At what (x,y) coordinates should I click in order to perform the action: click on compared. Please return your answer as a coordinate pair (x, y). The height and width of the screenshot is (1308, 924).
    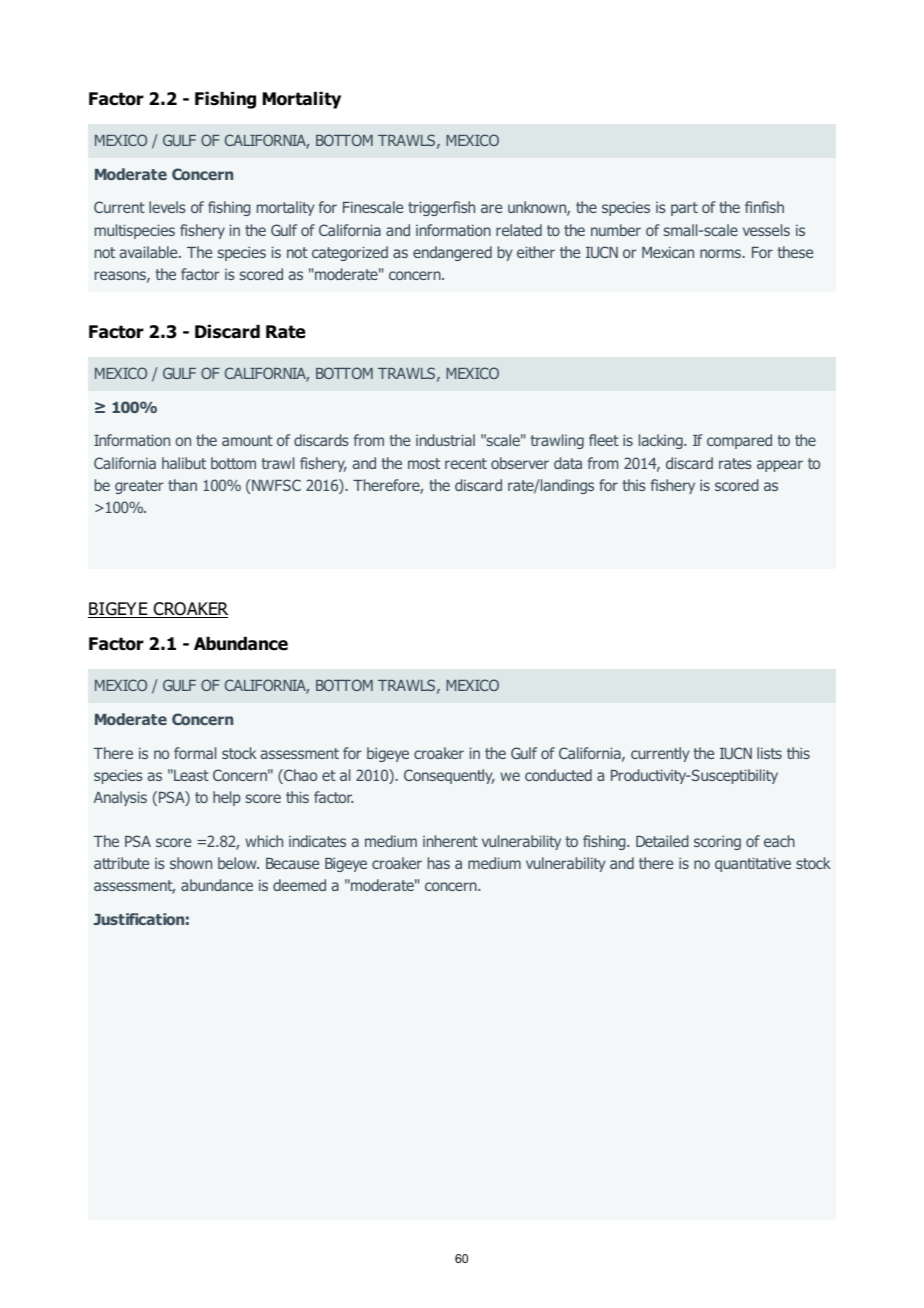
    Looking at the image, I should click on (739, 441).
